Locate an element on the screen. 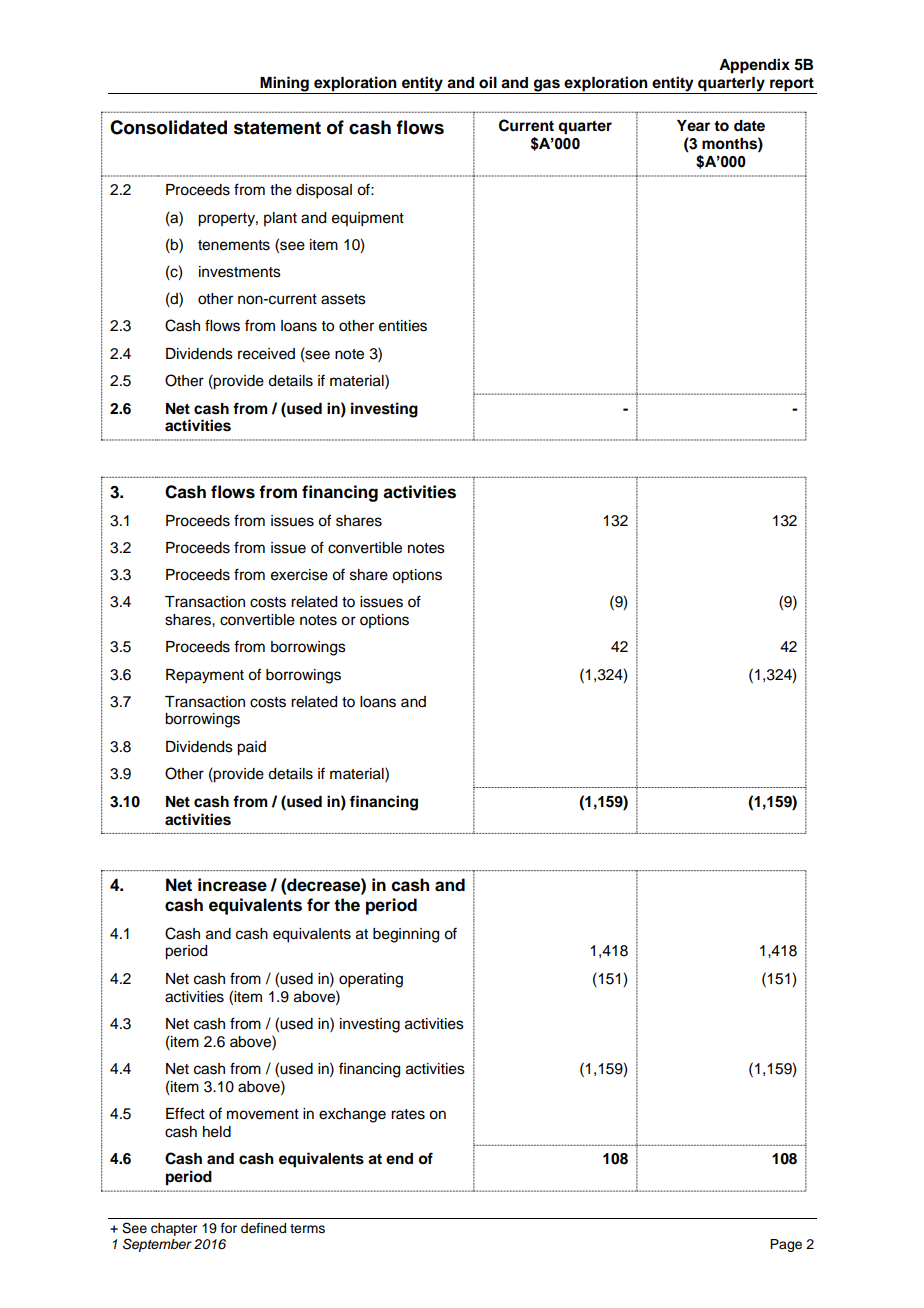  statement is located at coordinates (277, 128).
